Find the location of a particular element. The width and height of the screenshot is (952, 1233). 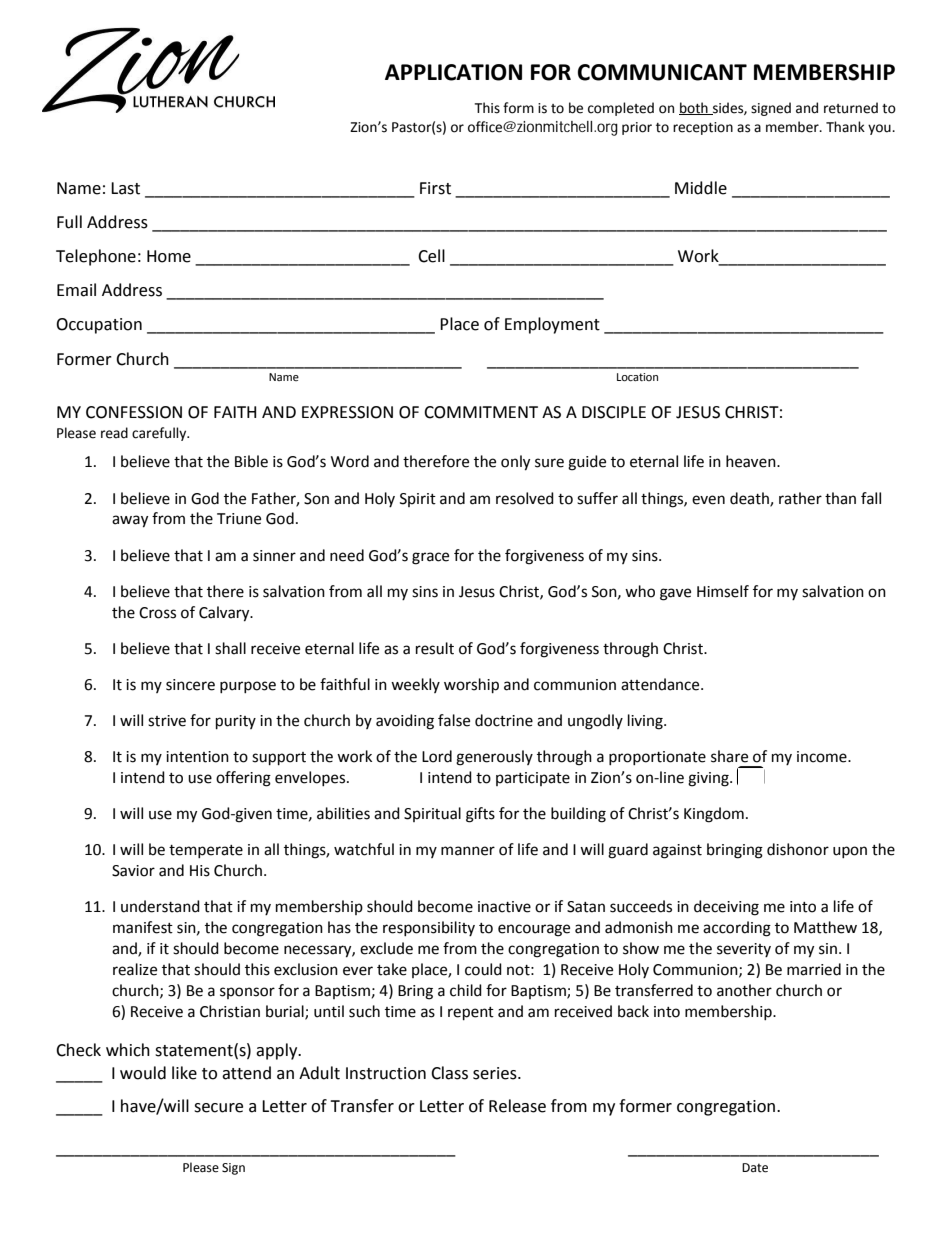

Savior is located at coordinates (133, 871).
